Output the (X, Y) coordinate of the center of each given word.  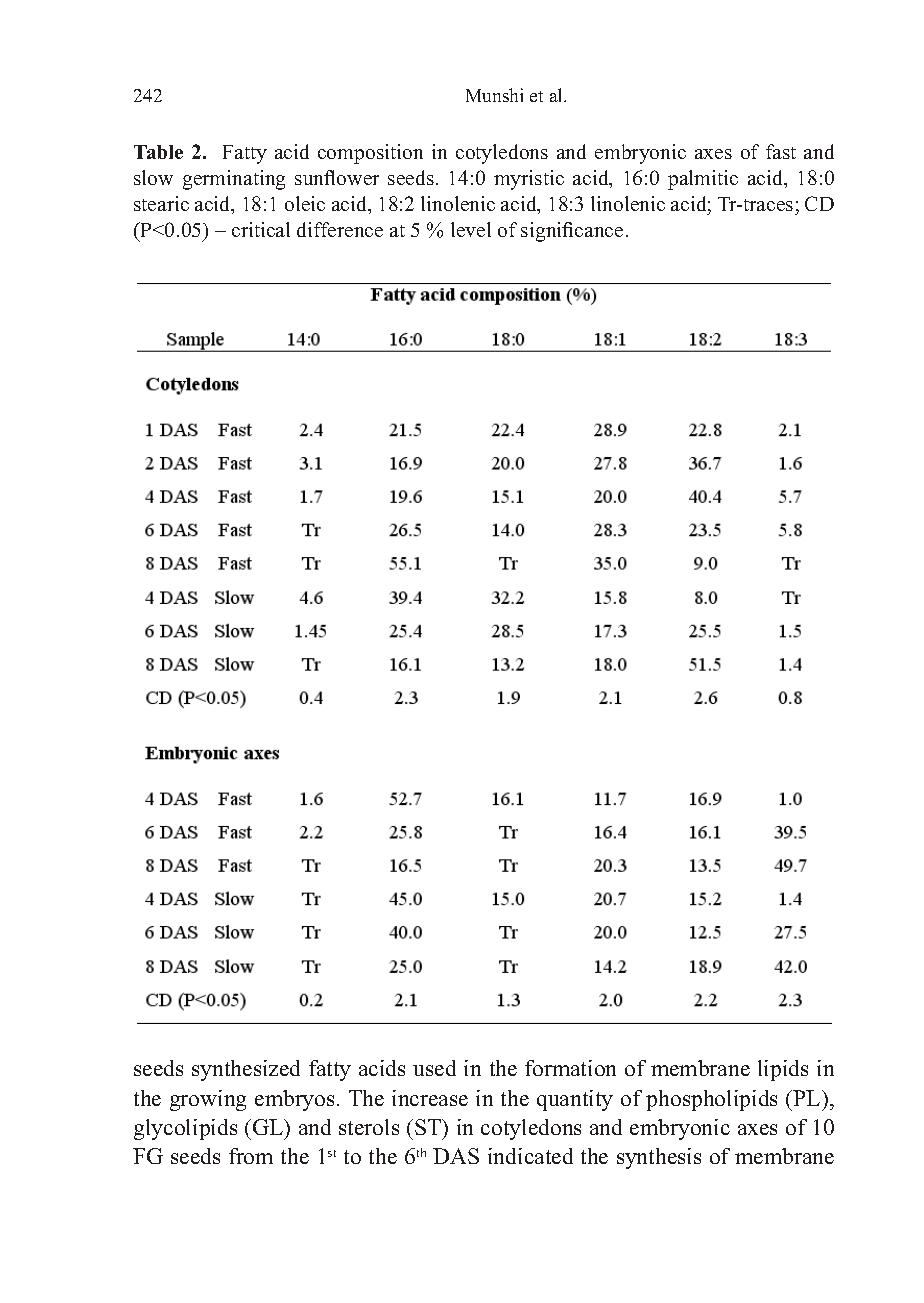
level (471, 229)
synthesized (246, 1070)
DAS (456, 1156)
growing (208, 1100)
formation (570, 1068)
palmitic (703, 180)
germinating (234, 180)
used (434, 1068)
